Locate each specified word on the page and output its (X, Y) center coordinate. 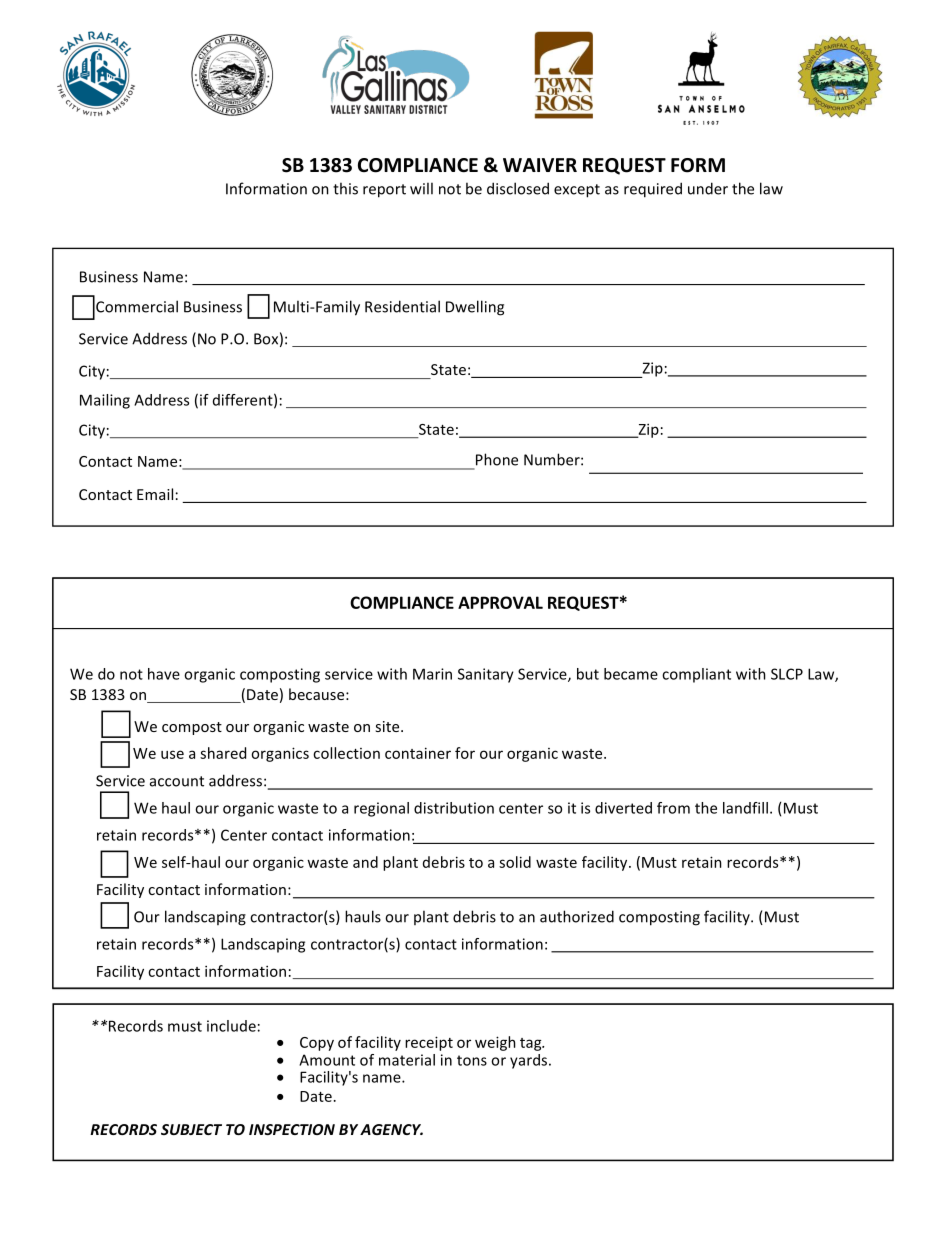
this (345, 188)
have (164, 674)
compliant (696, 675)
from (673, 808)
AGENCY (391, 1129)
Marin (432, 674)
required (653, 190)
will (421, 188)
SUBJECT (191, 1129)
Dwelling (475, 308)
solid (515, 862)
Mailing (105, 401)
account (177, 781)
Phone (497, 459)
